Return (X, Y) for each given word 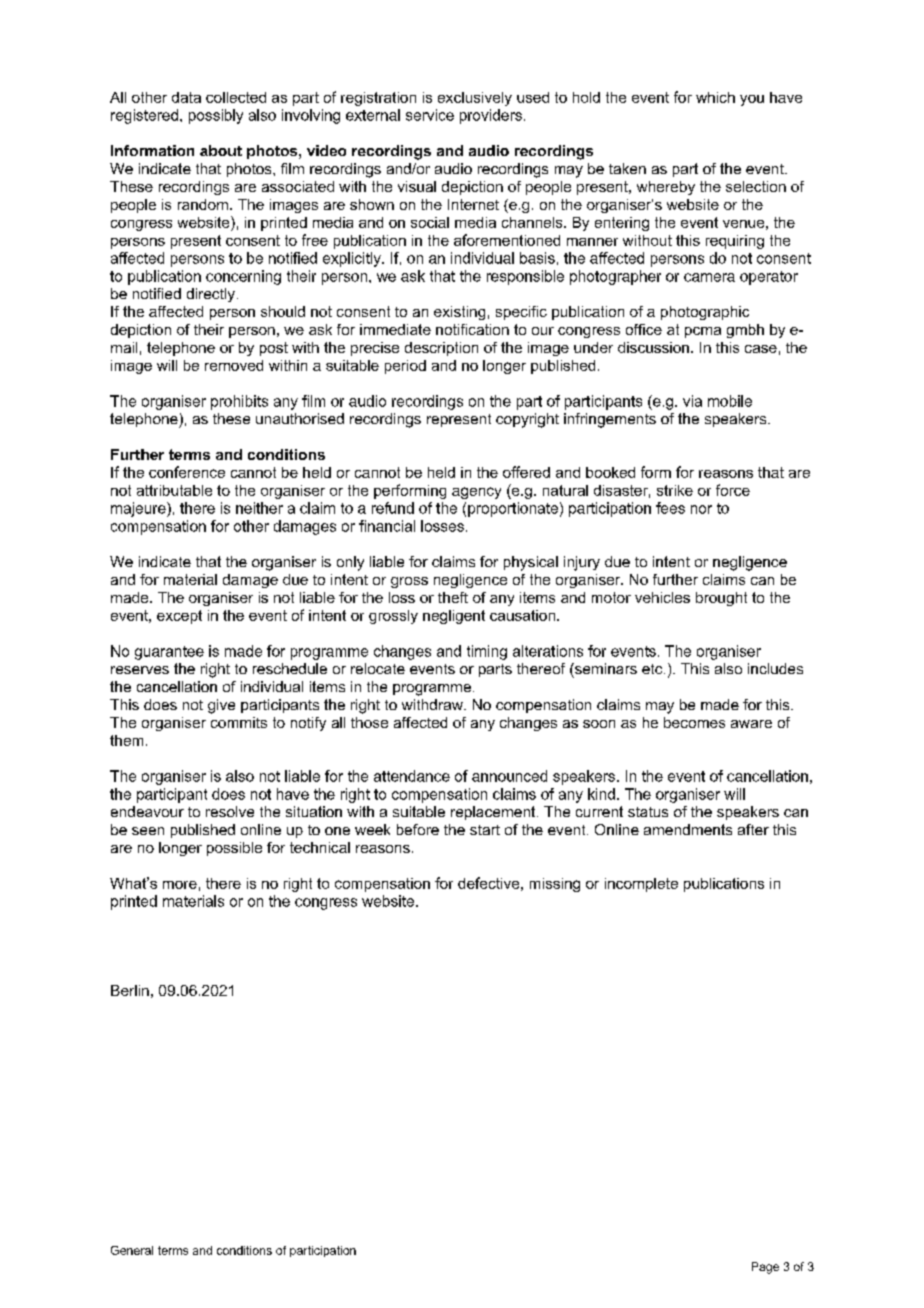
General (132, 1250)
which (715, 97)
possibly (216, 116)
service (430, 115)
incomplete (641, 885)
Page (765, 1268)
